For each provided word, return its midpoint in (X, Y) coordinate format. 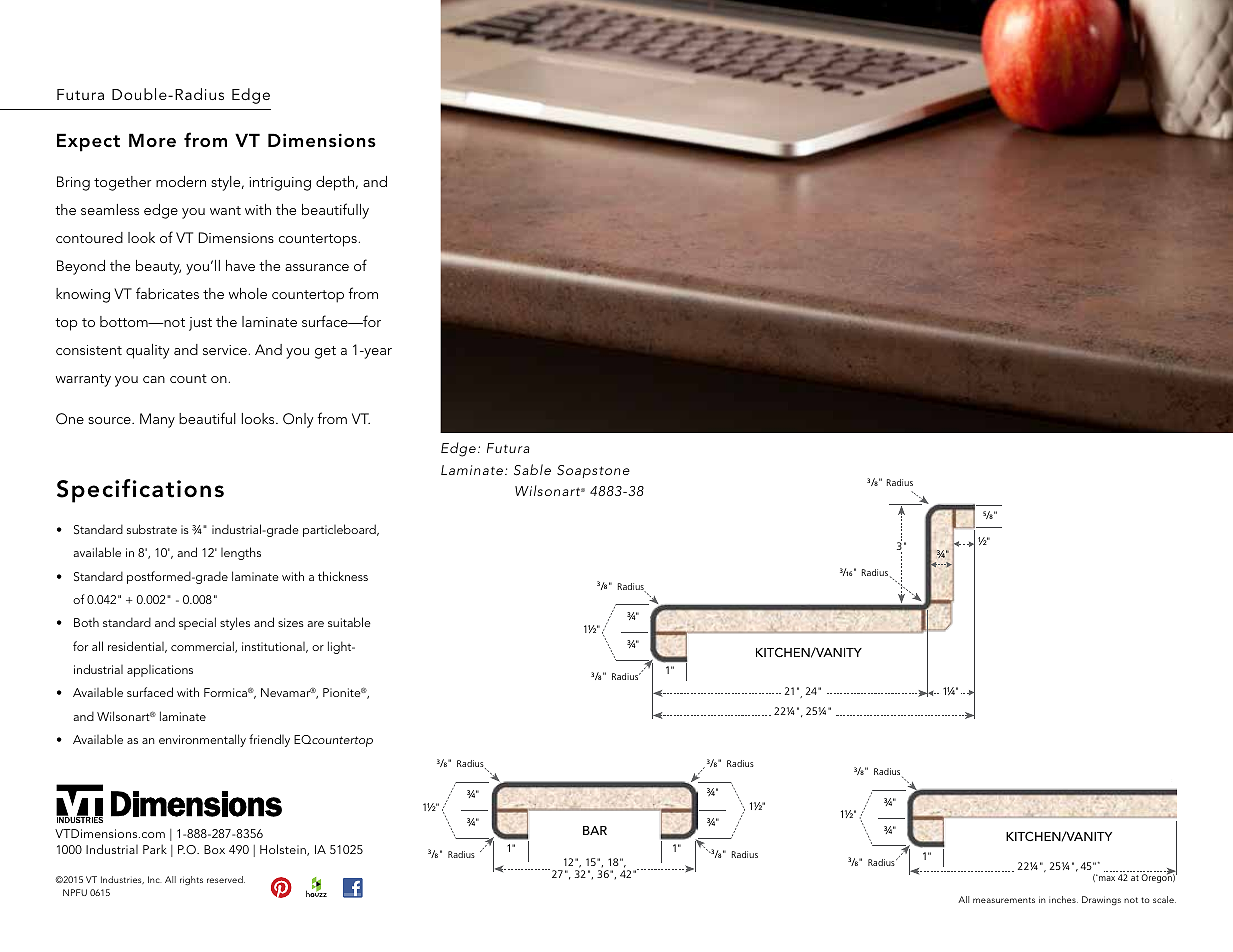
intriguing (280, 184)
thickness (343, 576)
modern (181, 181)
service (225, 350)
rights (191, 881)
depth (336, 183)
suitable (349, 622)
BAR (595, 830)
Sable (532, 470)
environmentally (202, 740)
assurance (317, 267)
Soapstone (593, 471)
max (1106, 878)
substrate (152, 529)
